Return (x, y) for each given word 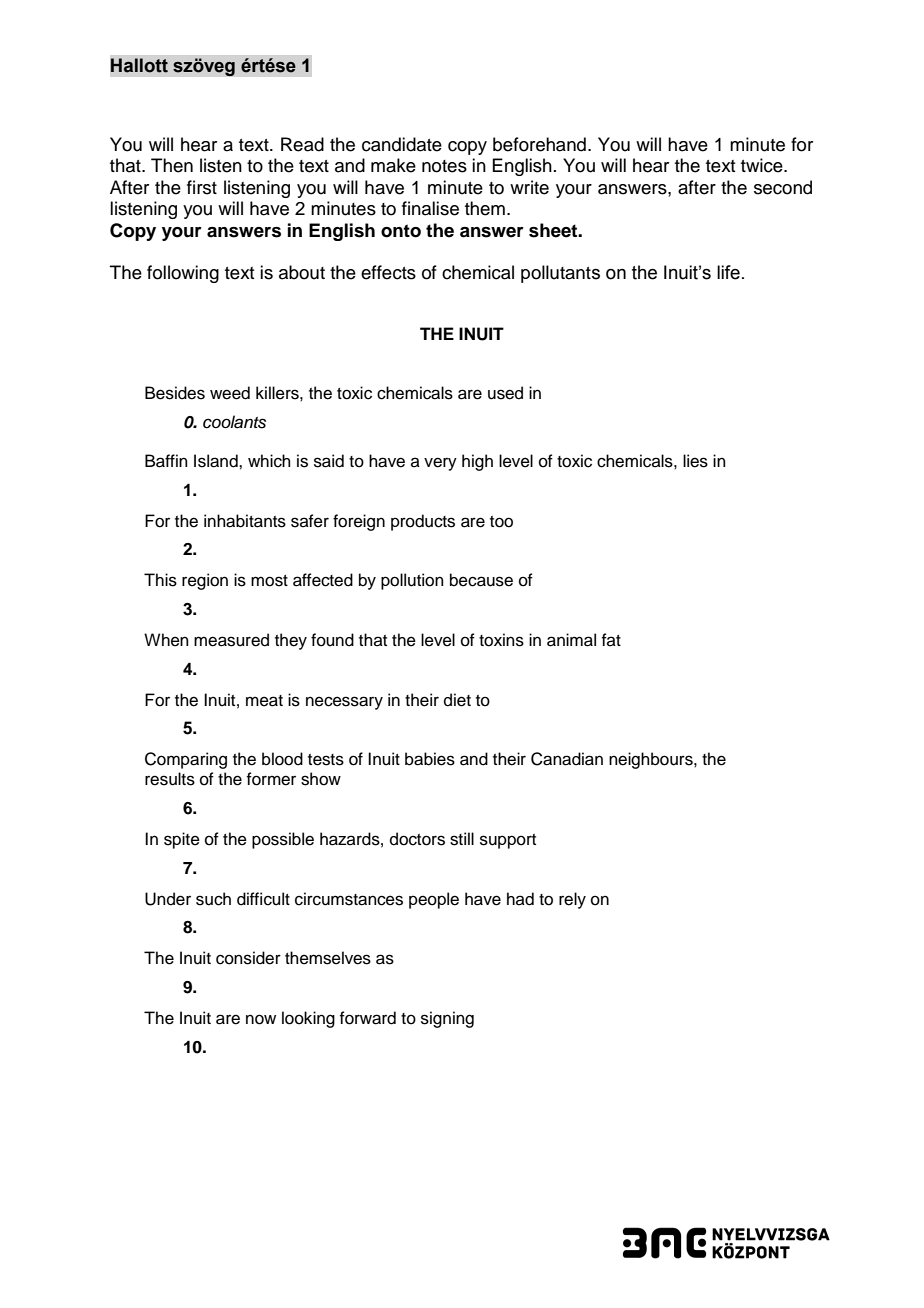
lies (695, 461)
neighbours (652, 760)
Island (217, 461)
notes (444, 166)
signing (447, 1019)
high (477, 462)
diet (457, 700)
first (202, 187)
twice (763, 165)
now (261, 1019)
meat (264, 701)
